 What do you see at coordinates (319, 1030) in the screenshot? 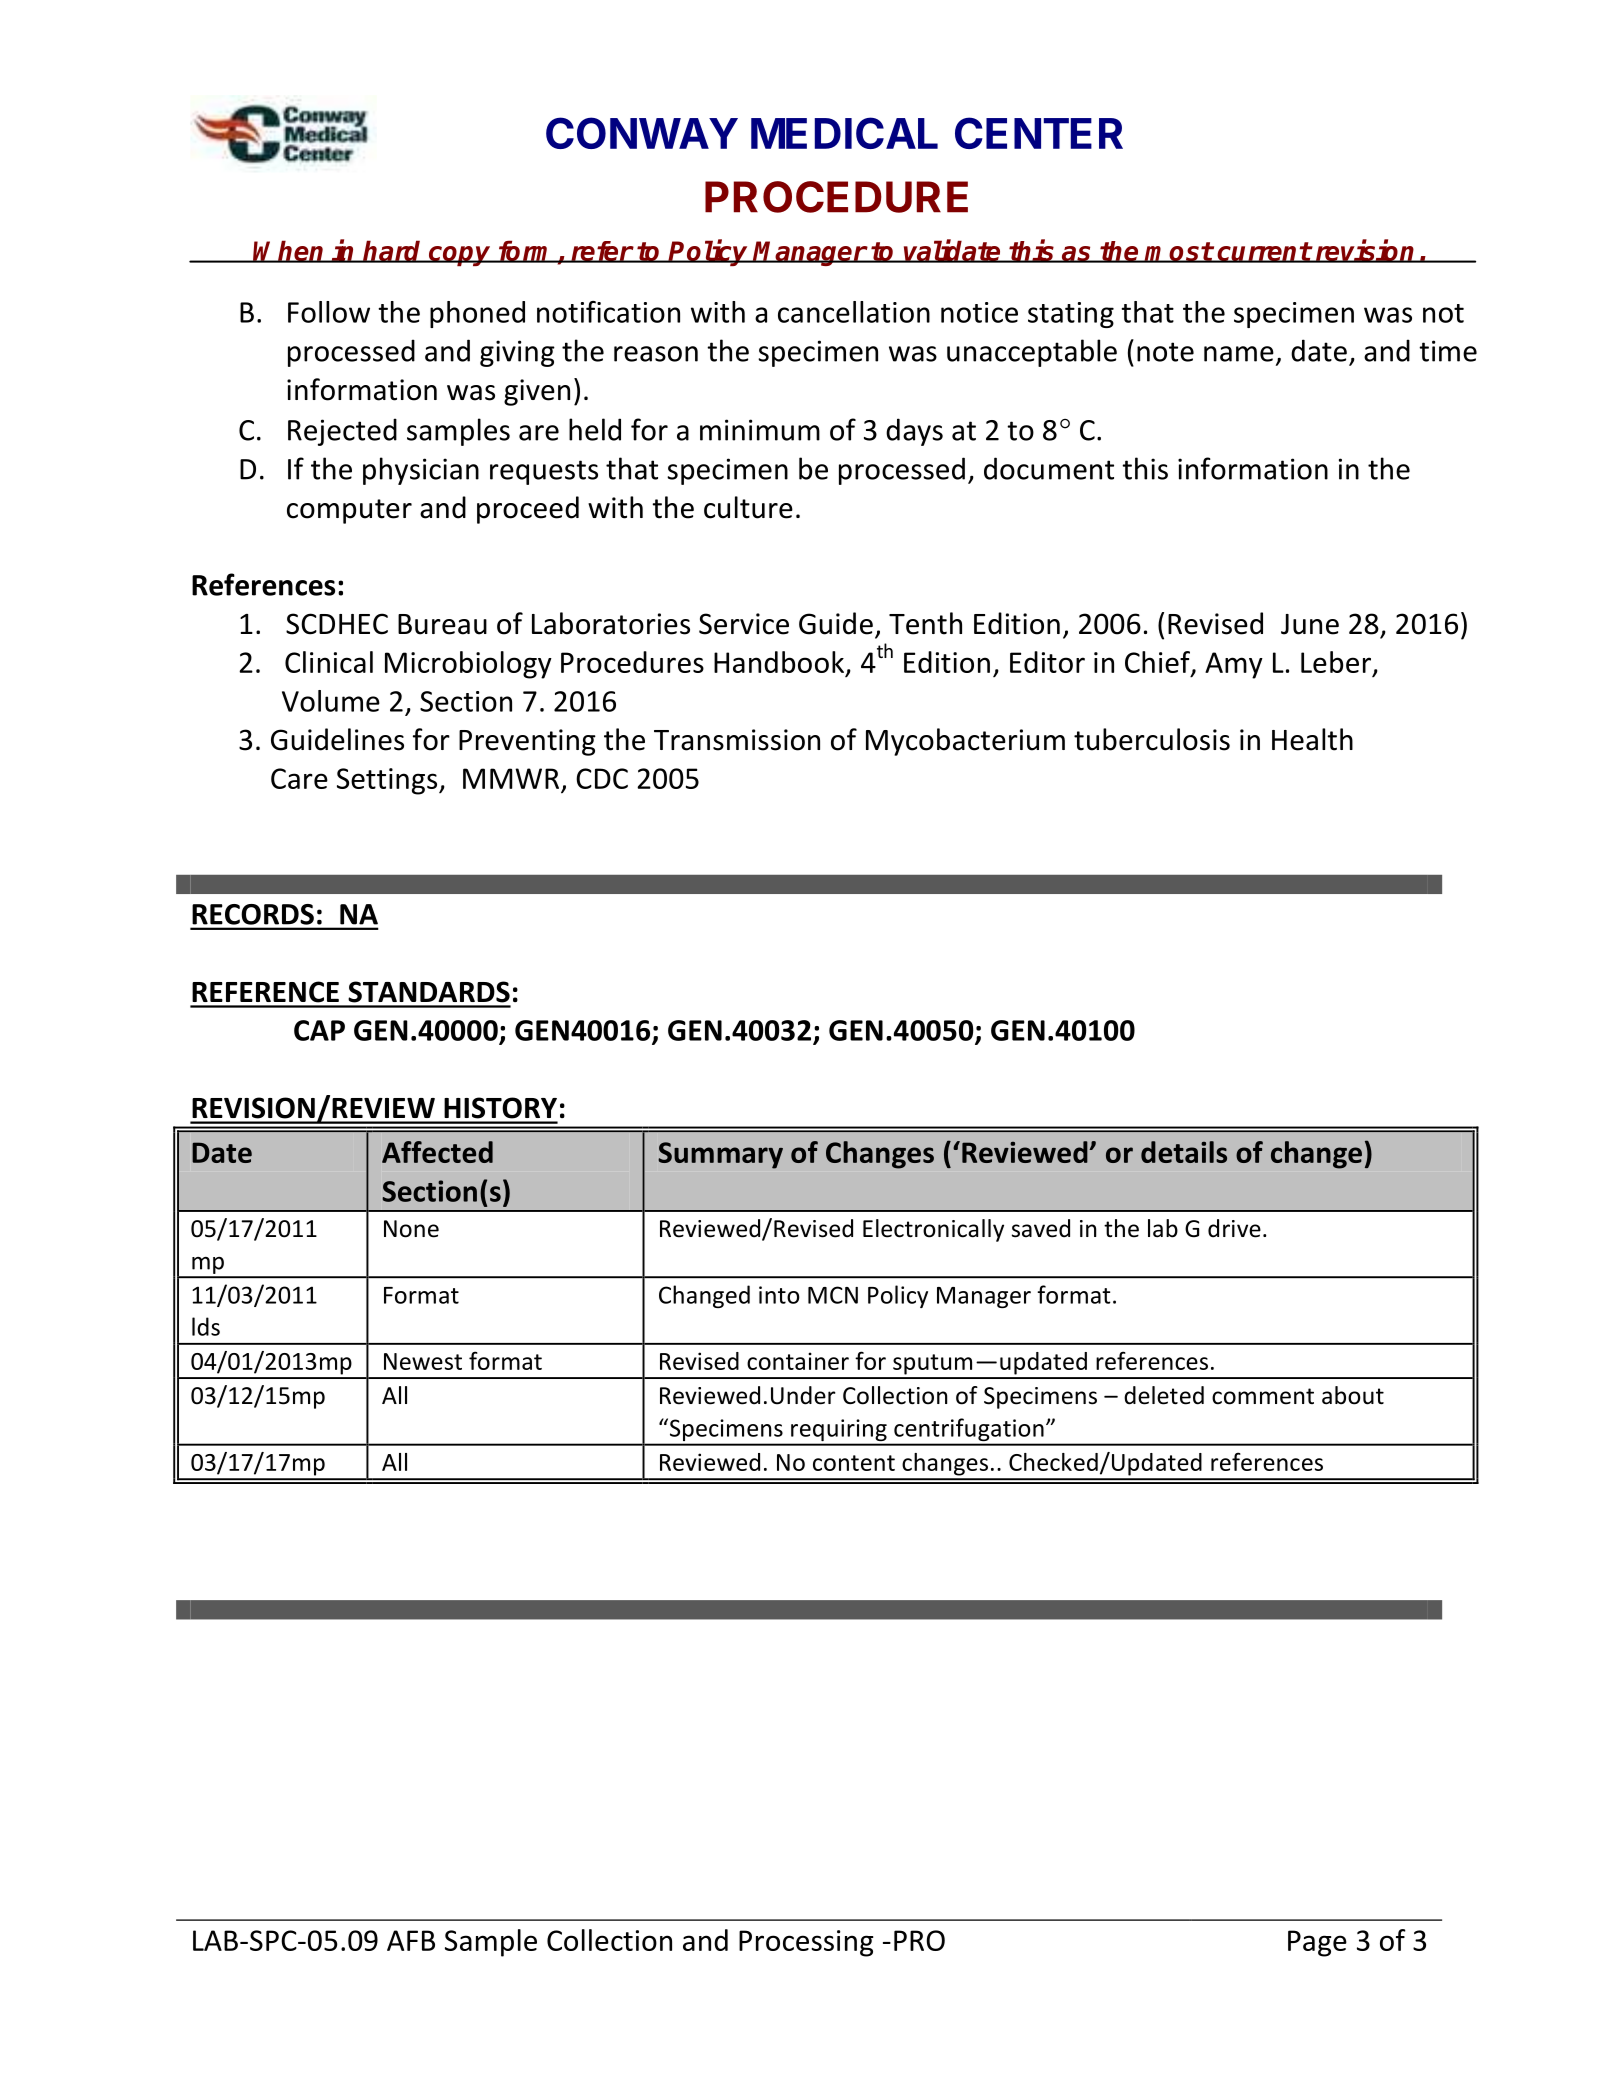
I see `CAP` at bounding box center [319, 1030].
